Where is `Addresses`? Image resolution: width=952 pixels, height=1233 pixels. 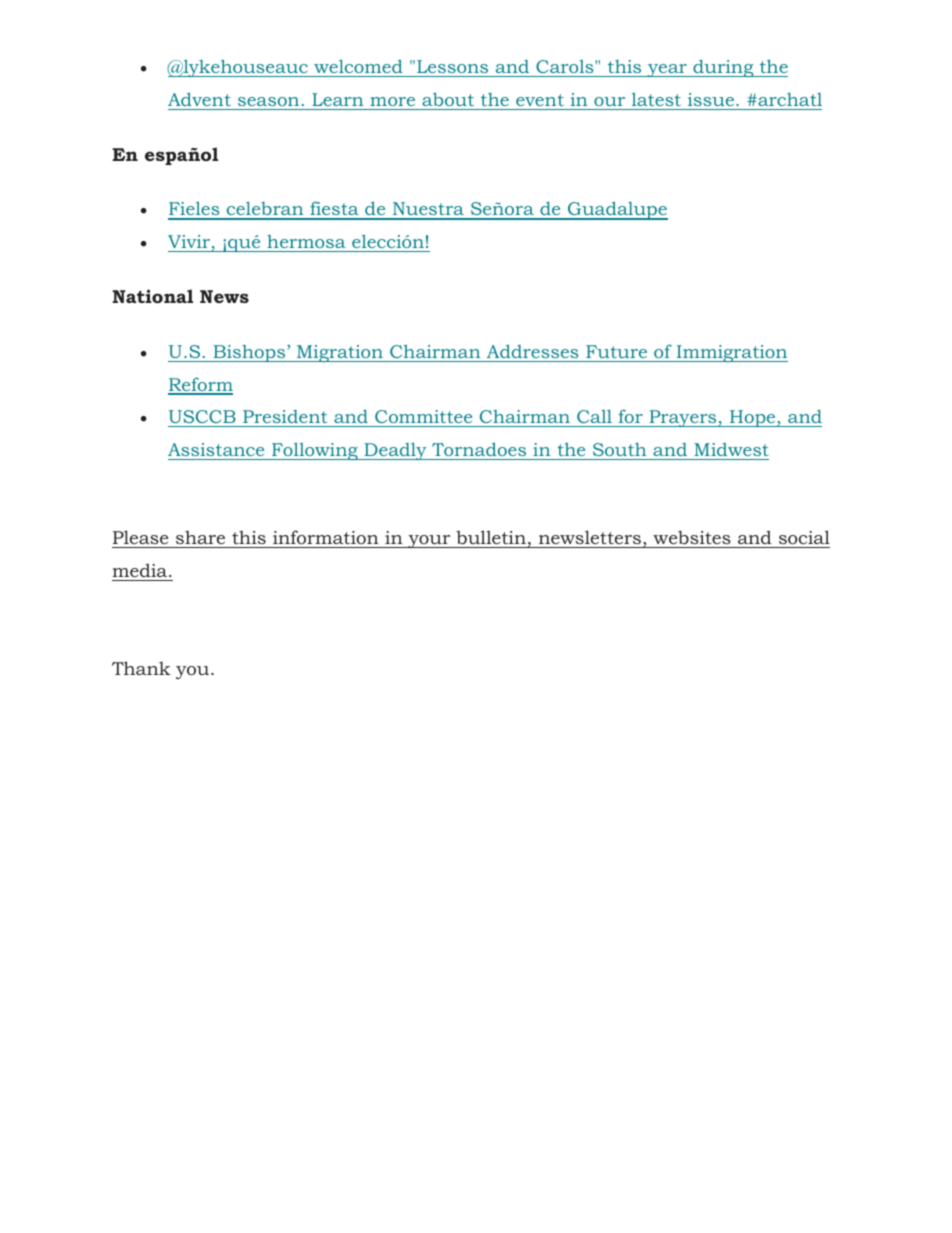 Addresses is located at coordinates (532, 351).
